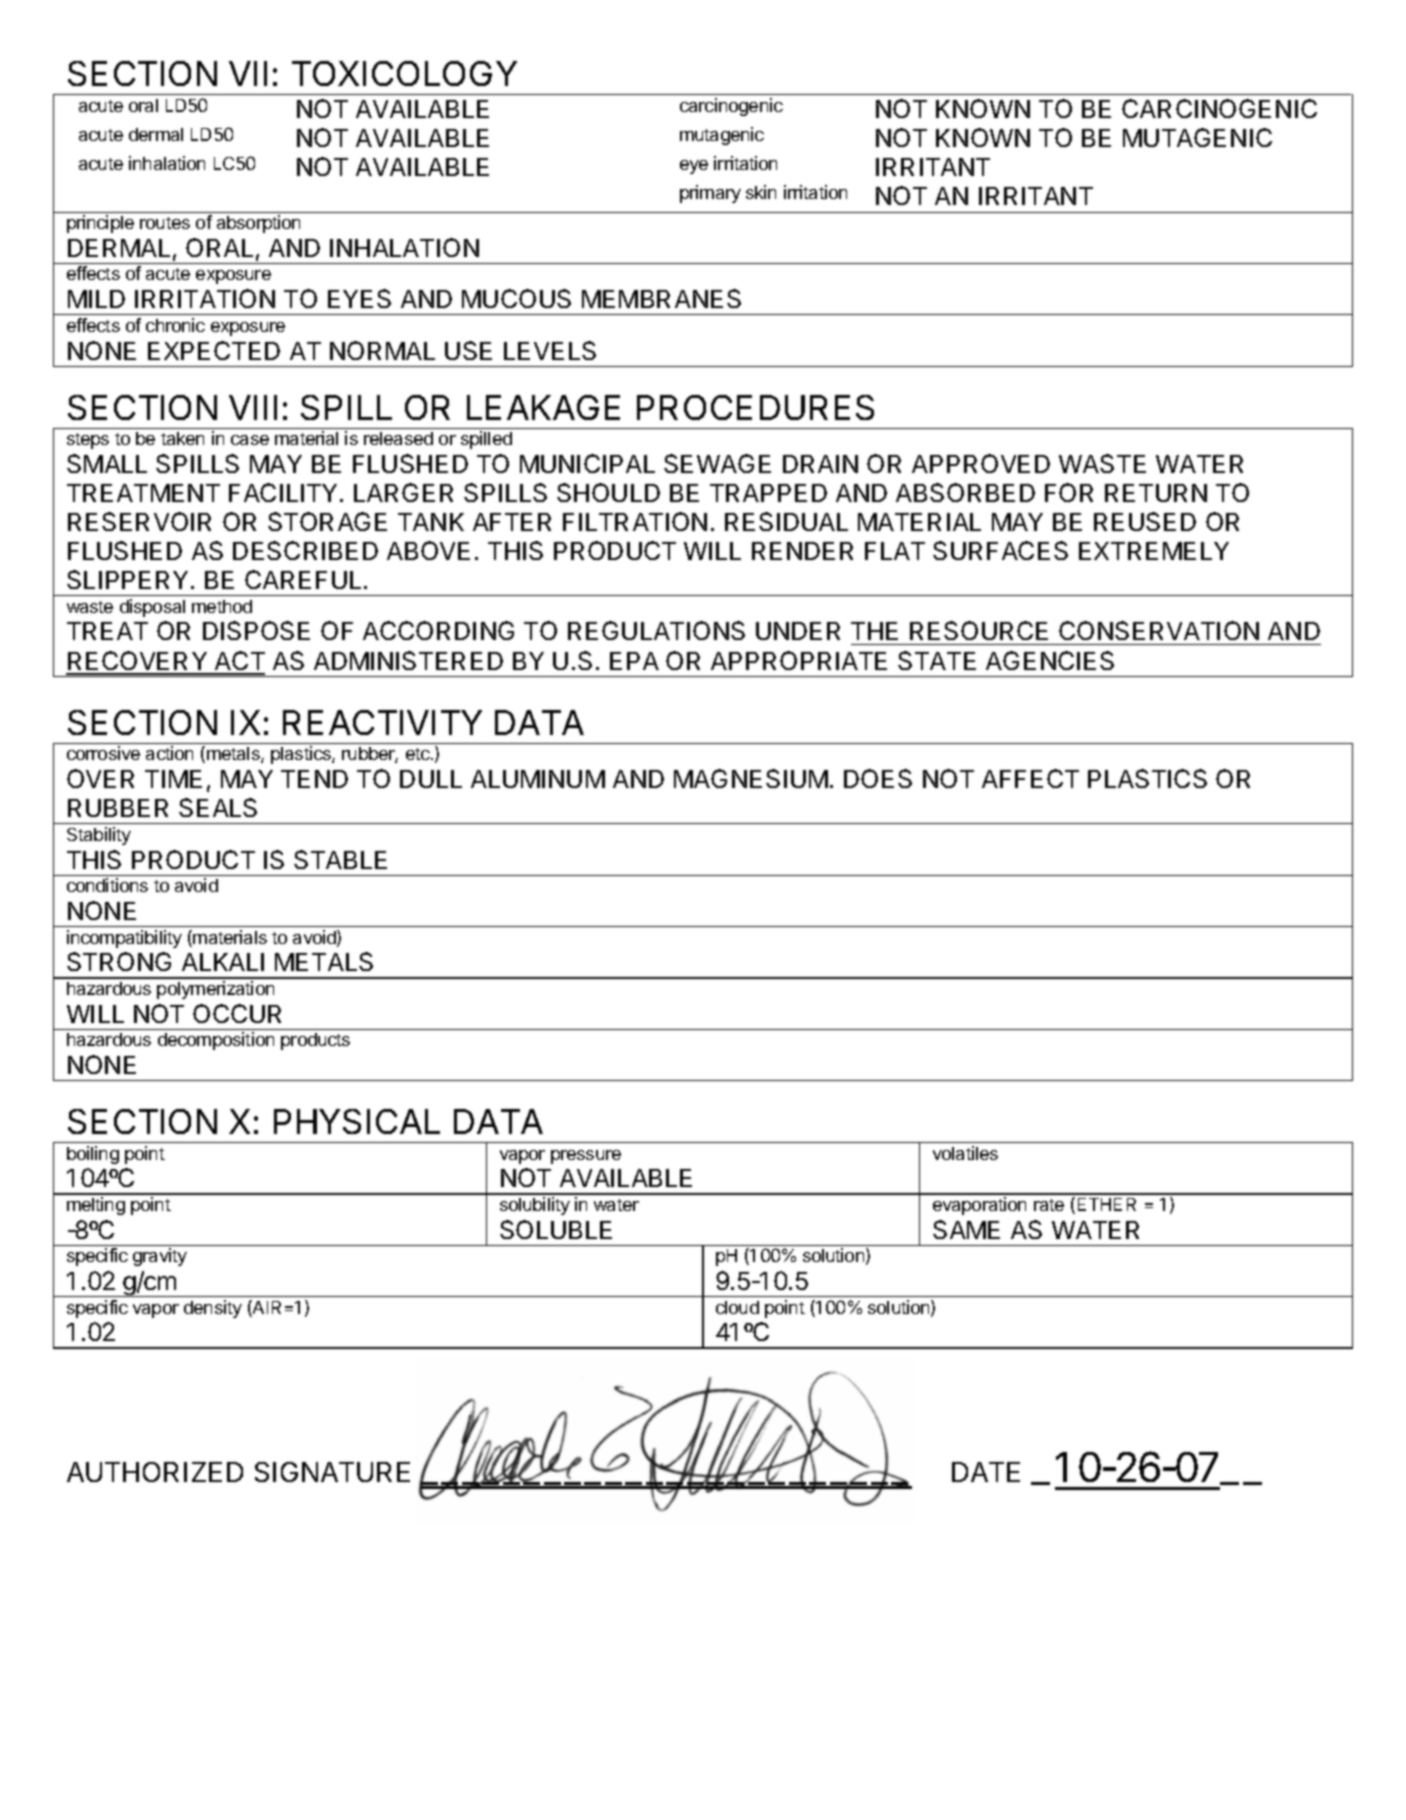 Image resolution: width=1406 pixels, height=1820 pixels. Describe the element at coordinates (258, 224) in the screenshot. I see `absorption` at that location.
